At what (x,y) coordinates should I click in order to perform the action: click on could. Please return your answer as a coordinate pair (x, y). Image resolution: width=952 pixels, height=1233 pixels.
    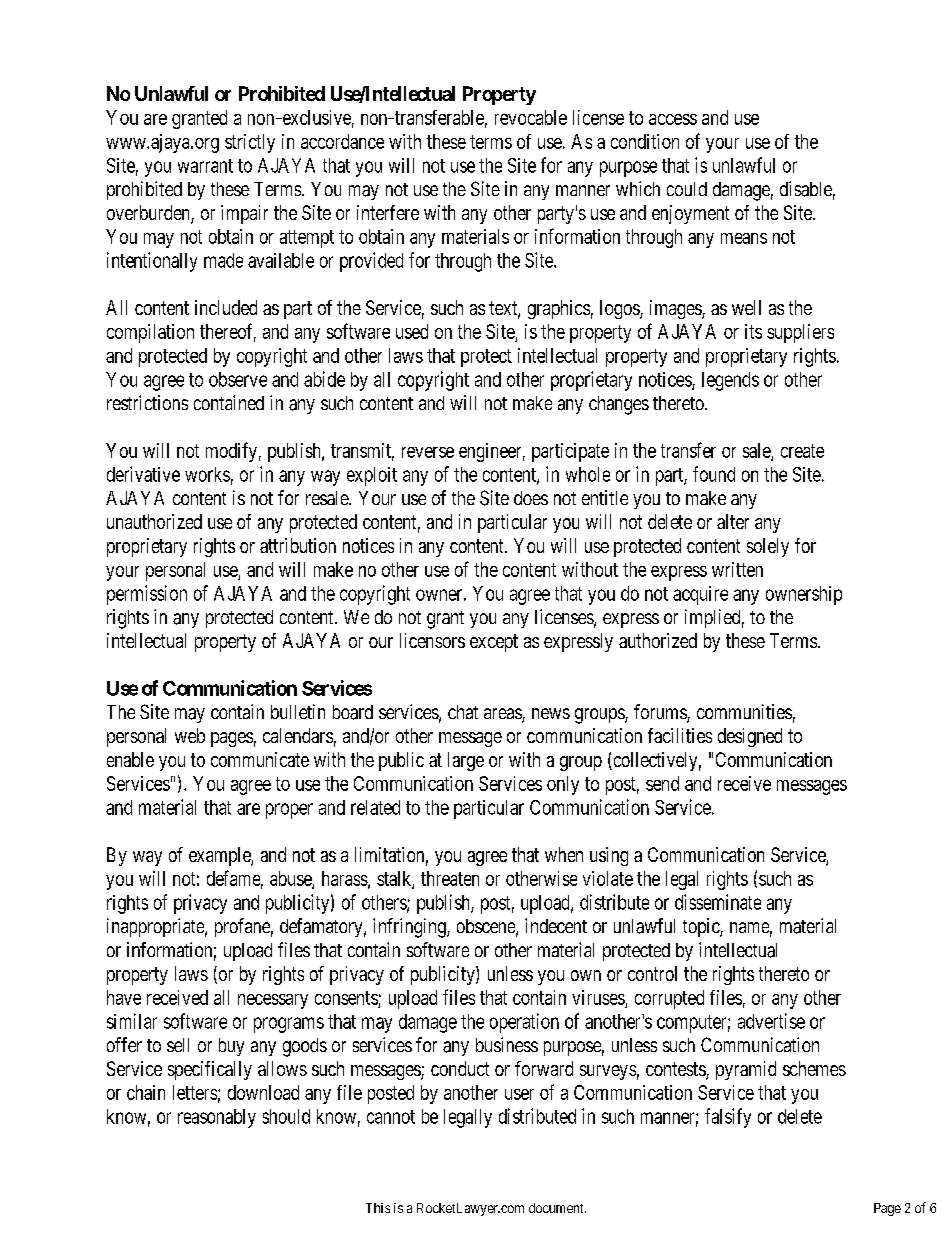
    Looking at the image, I should click on (687, 189).
